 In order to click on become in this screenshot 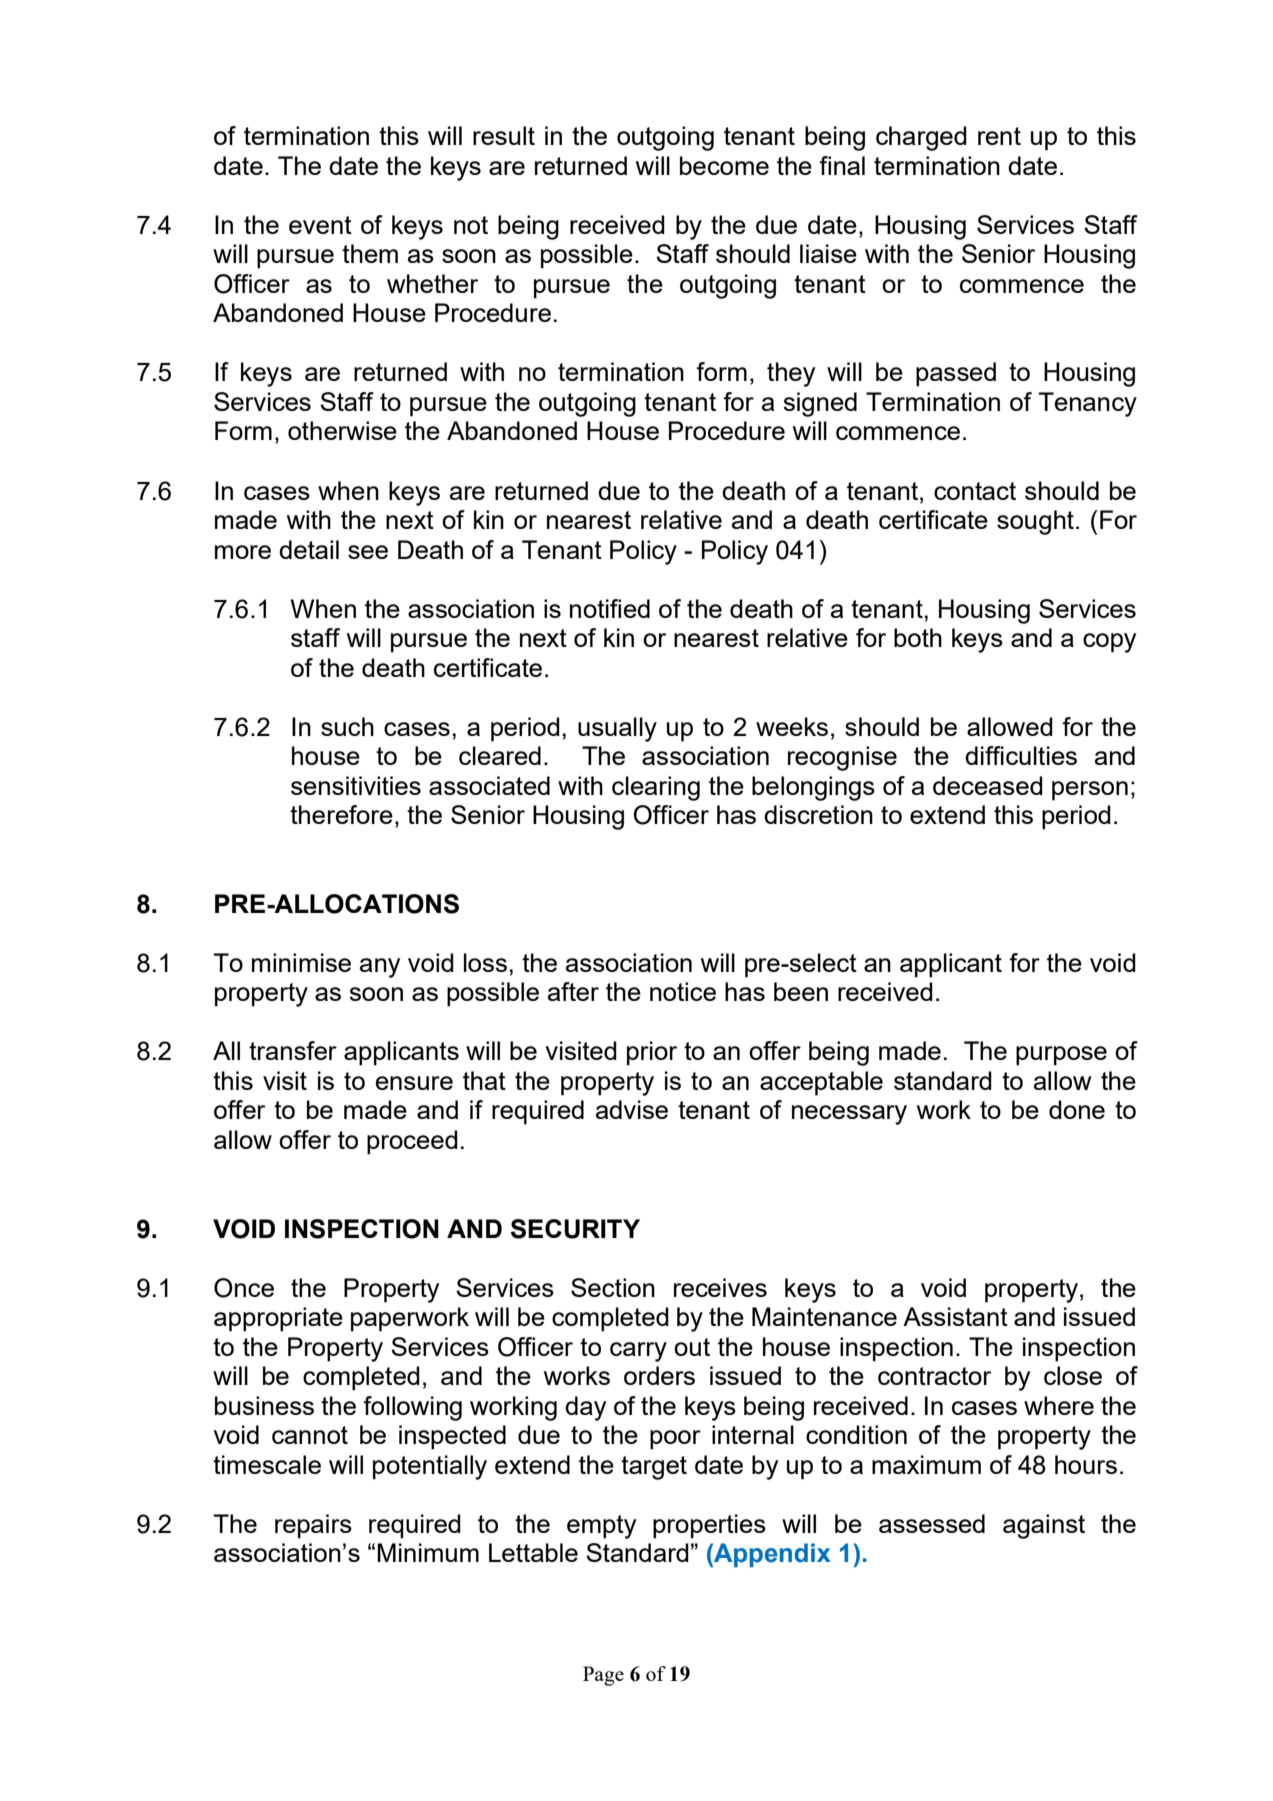, I will do `click(724, 165)`.
